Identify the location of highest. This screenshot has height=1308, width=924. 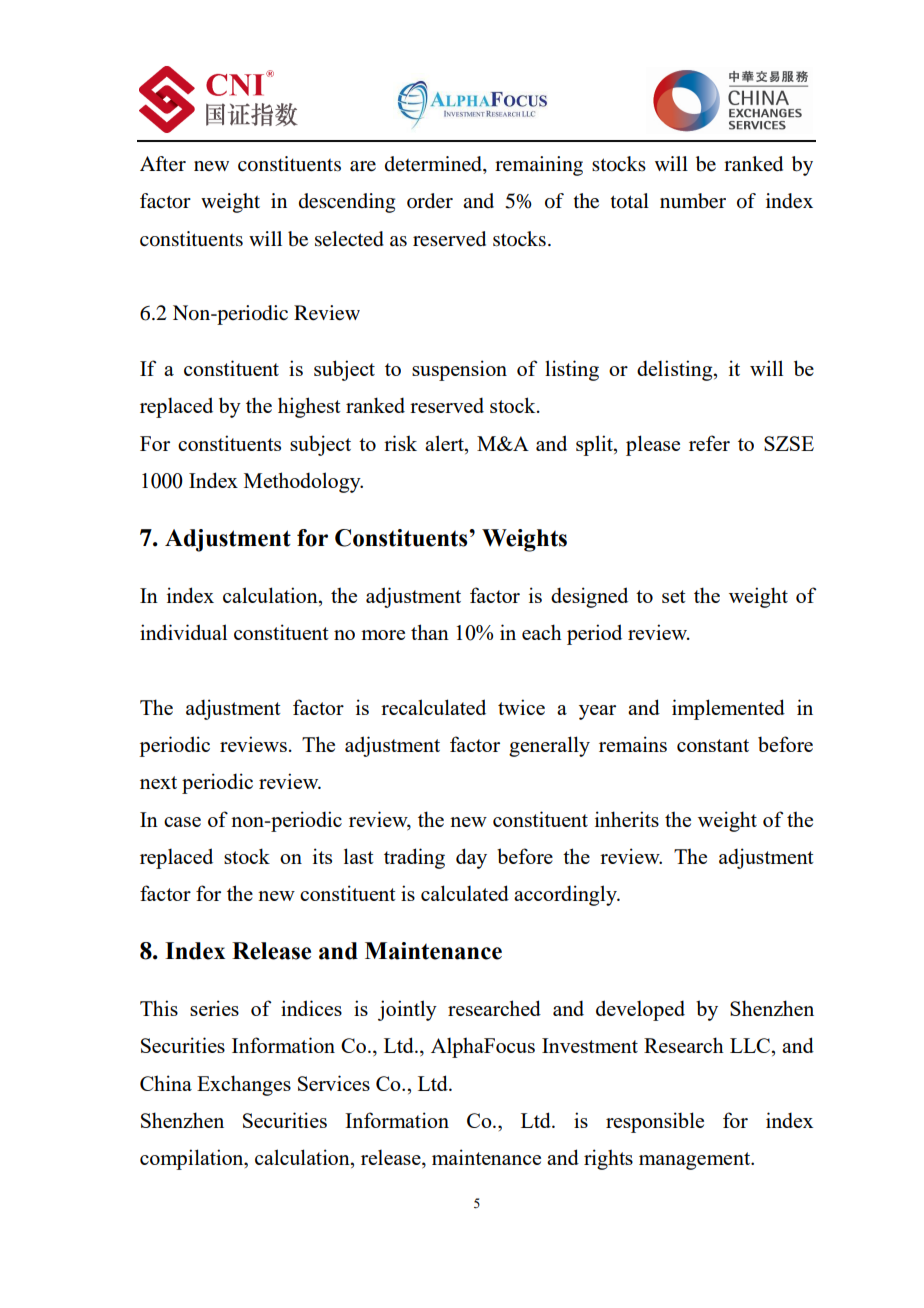
(309, 407).
